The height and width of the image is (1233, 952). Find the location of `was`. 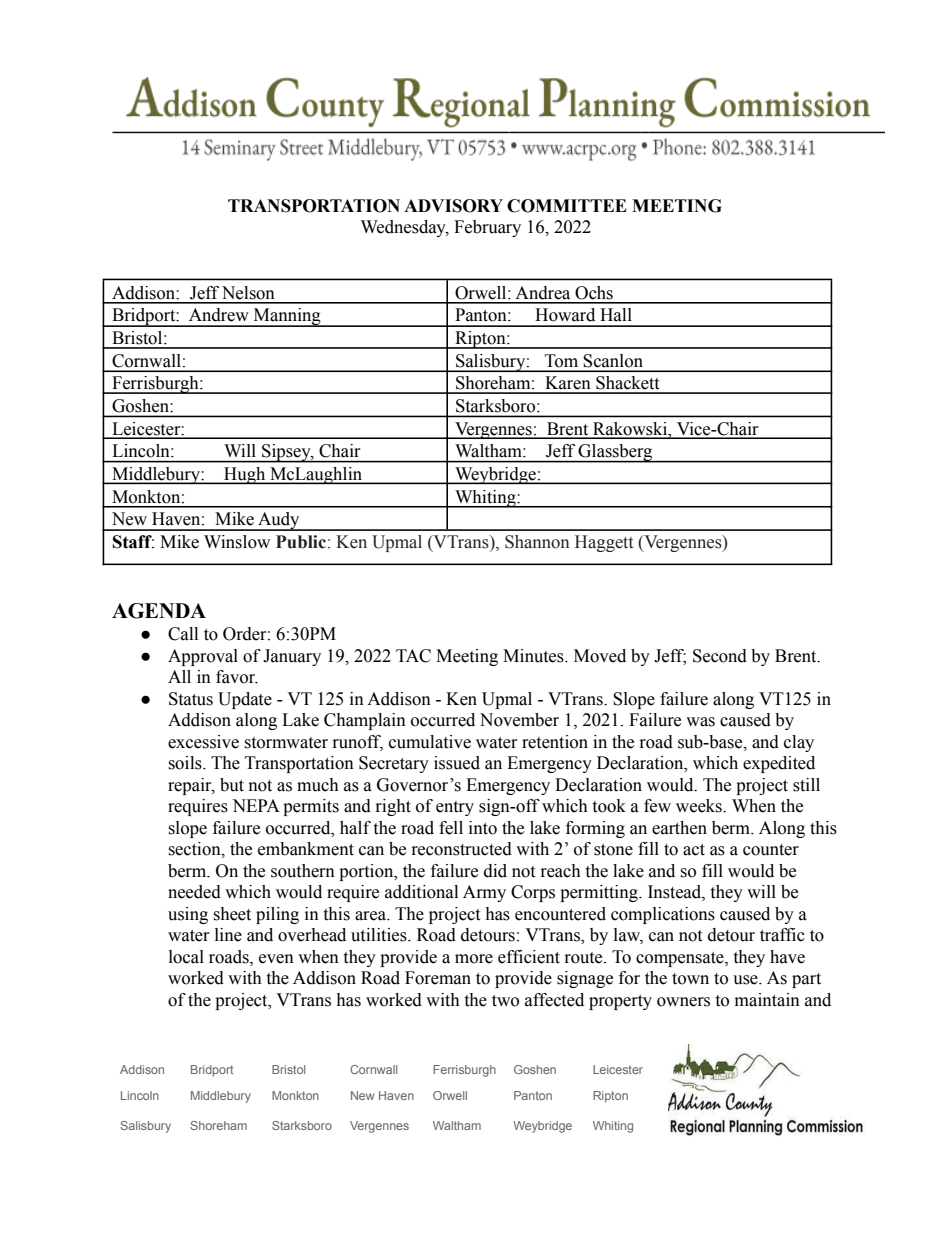

was is located at coordinates (700, 722).
